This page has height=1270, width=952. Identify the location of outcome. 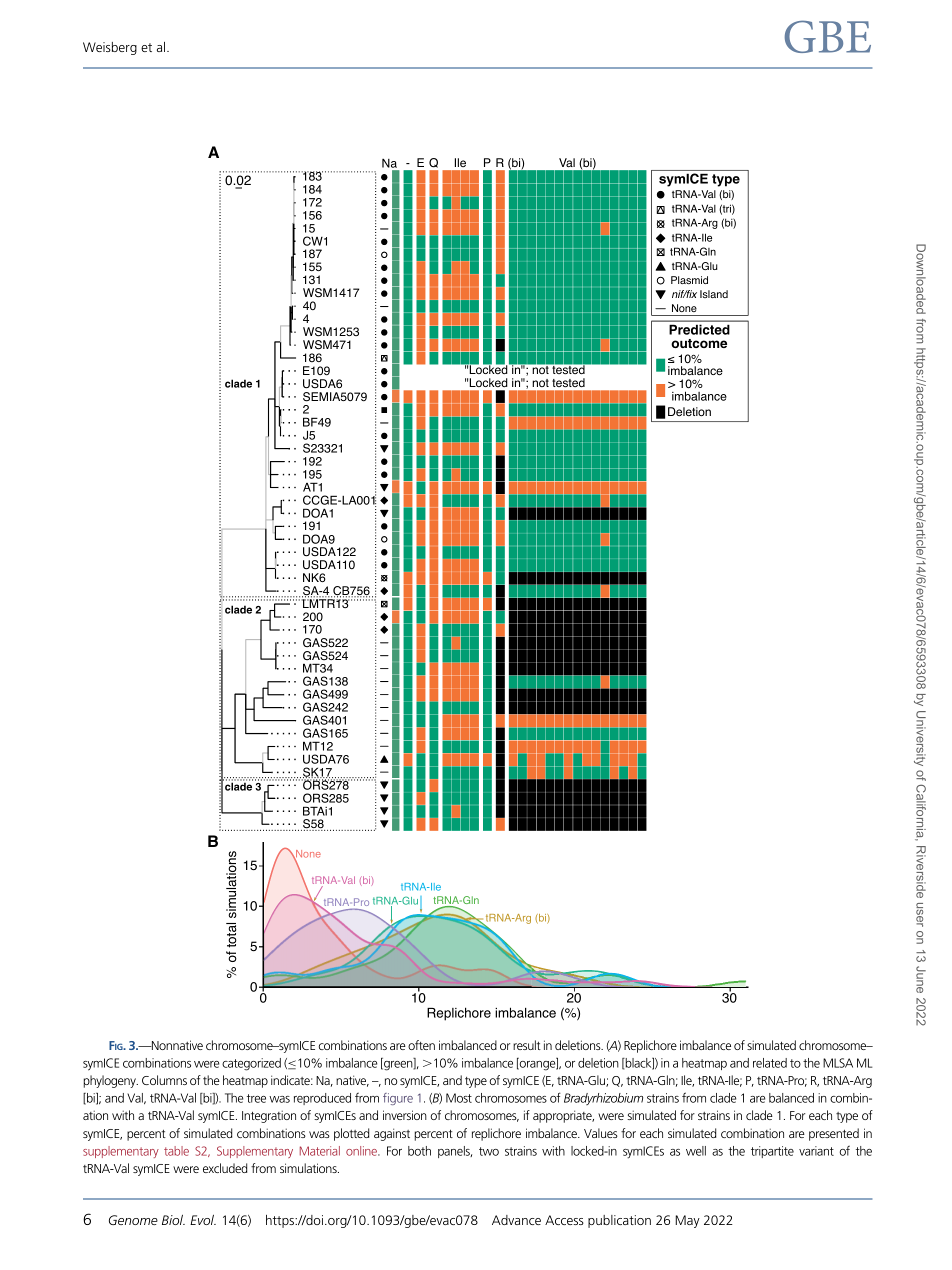
(699, 343).
